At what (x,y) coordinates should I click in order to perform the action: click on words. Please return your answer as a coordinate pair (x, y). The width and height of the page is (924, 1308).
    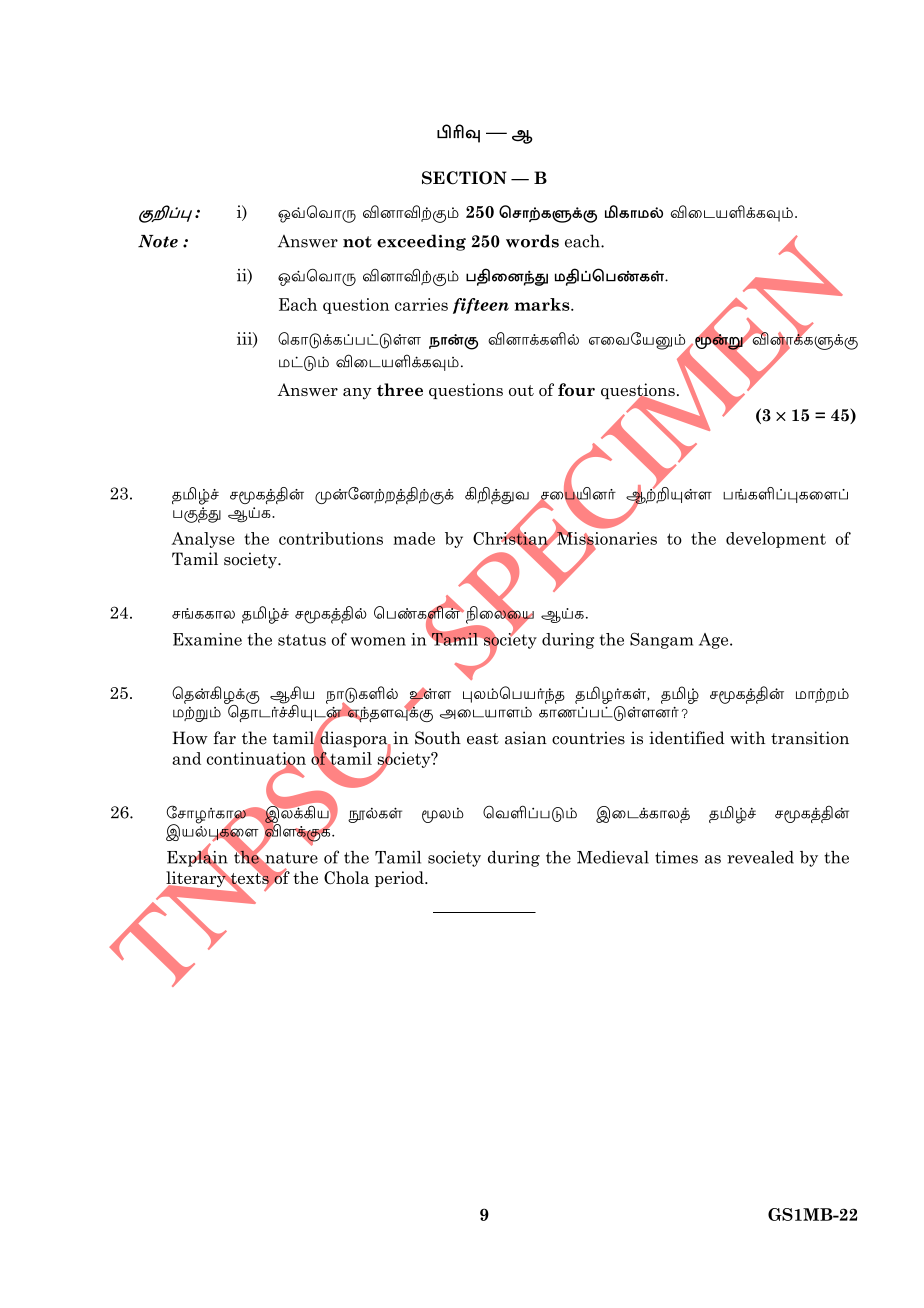
    Looking at the image, I should click on (532, 241).
